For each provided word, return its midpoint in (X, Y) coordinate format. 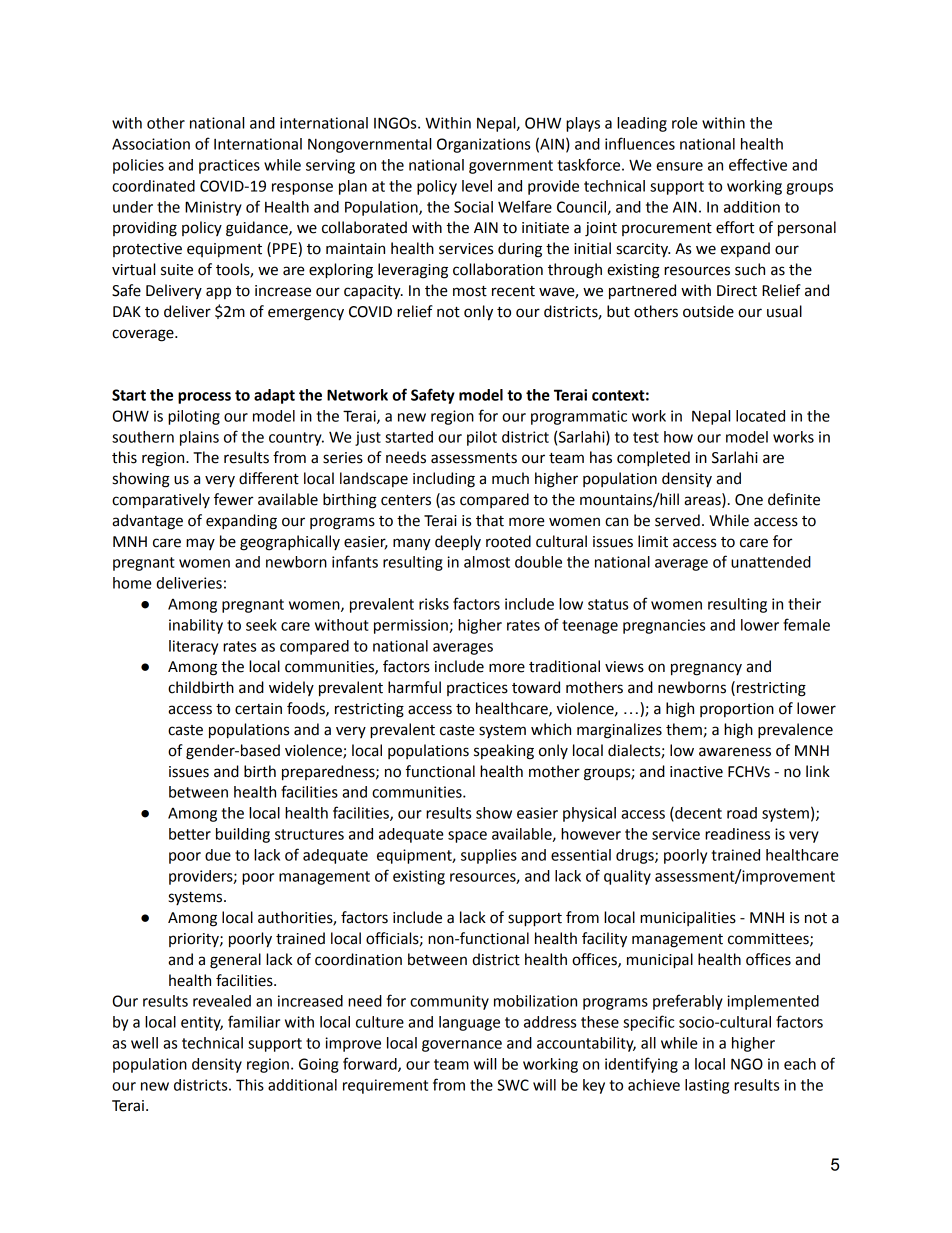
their (804, 604)
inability (196, 626)
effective (758, 164)
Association (151, 144)
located (760, 416)
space (467, 837)
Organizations (483, 145)
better (190, 834)
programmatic (579, 417)
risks (434, 604)
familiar (254, 1021)
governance (462, 1046)
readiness (737, 834)
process (204, 398)
